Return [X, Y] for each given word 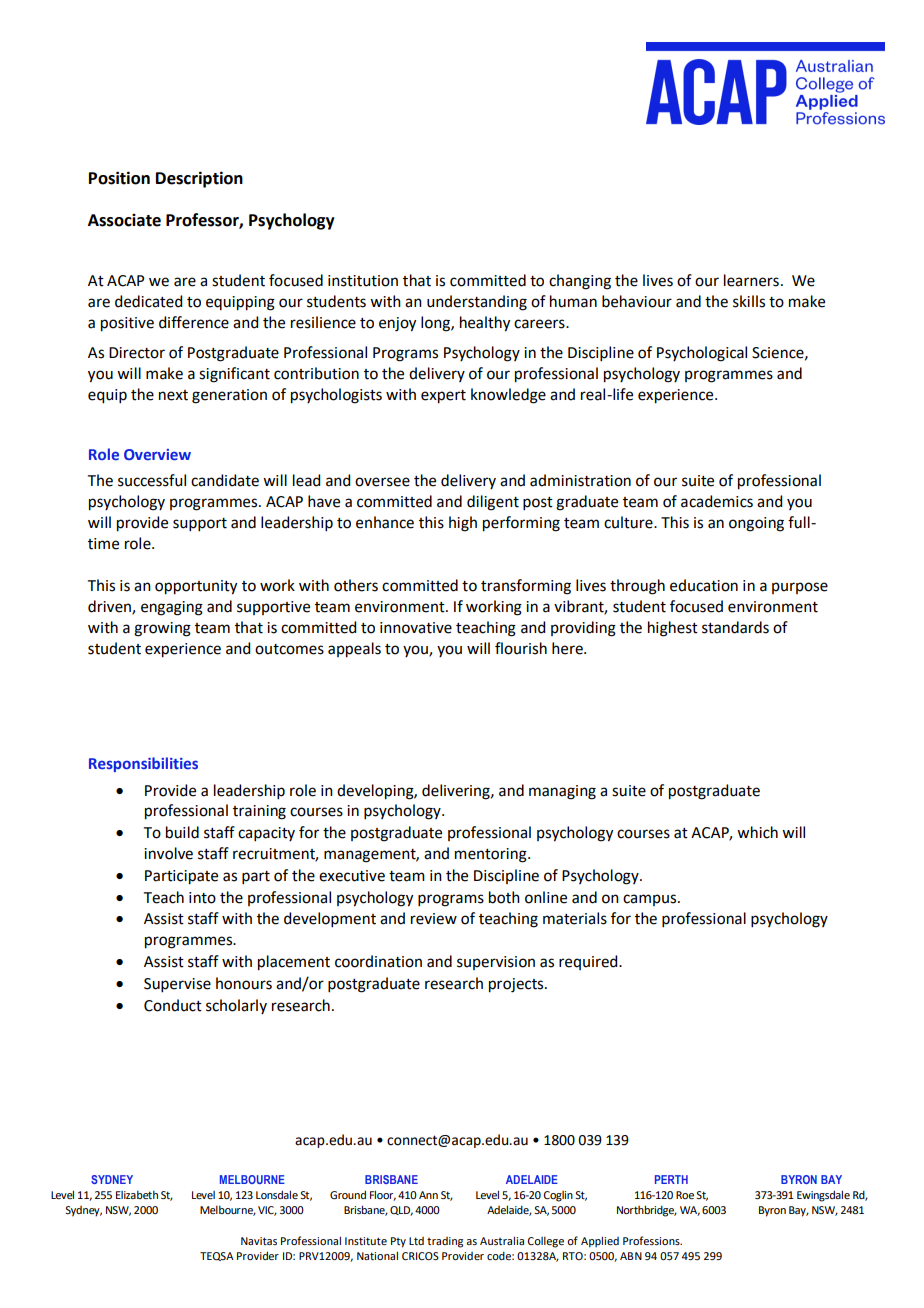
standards [735, 627]
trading [445, 1242]
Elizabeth [137, 1195]
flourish [521, 648]
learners [751, 280]
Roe [685, 1195]
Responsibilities [143, 764]
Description [199, 179]
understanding [477, 303]
